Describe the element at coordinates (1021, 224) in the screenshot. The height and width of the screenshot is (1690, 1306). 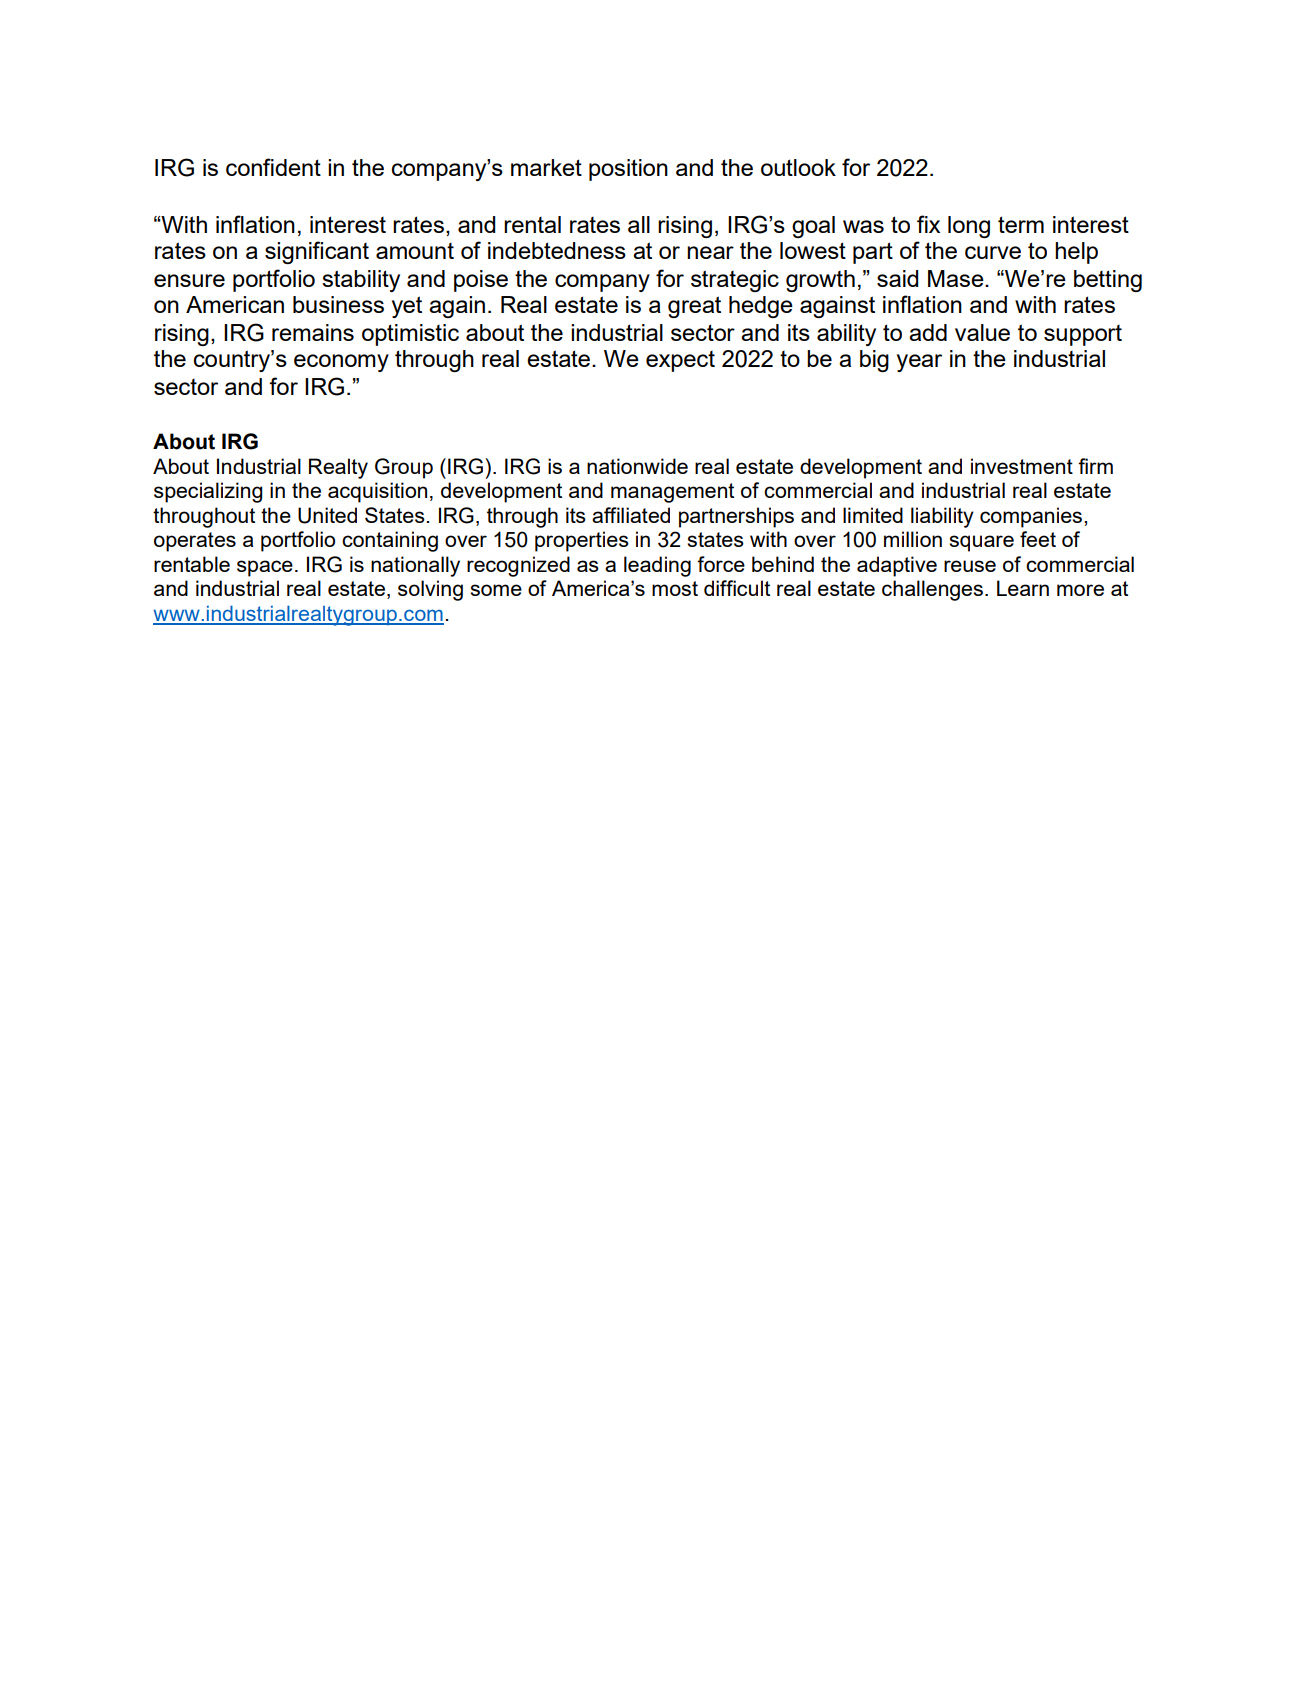
I see `term` at that location.
